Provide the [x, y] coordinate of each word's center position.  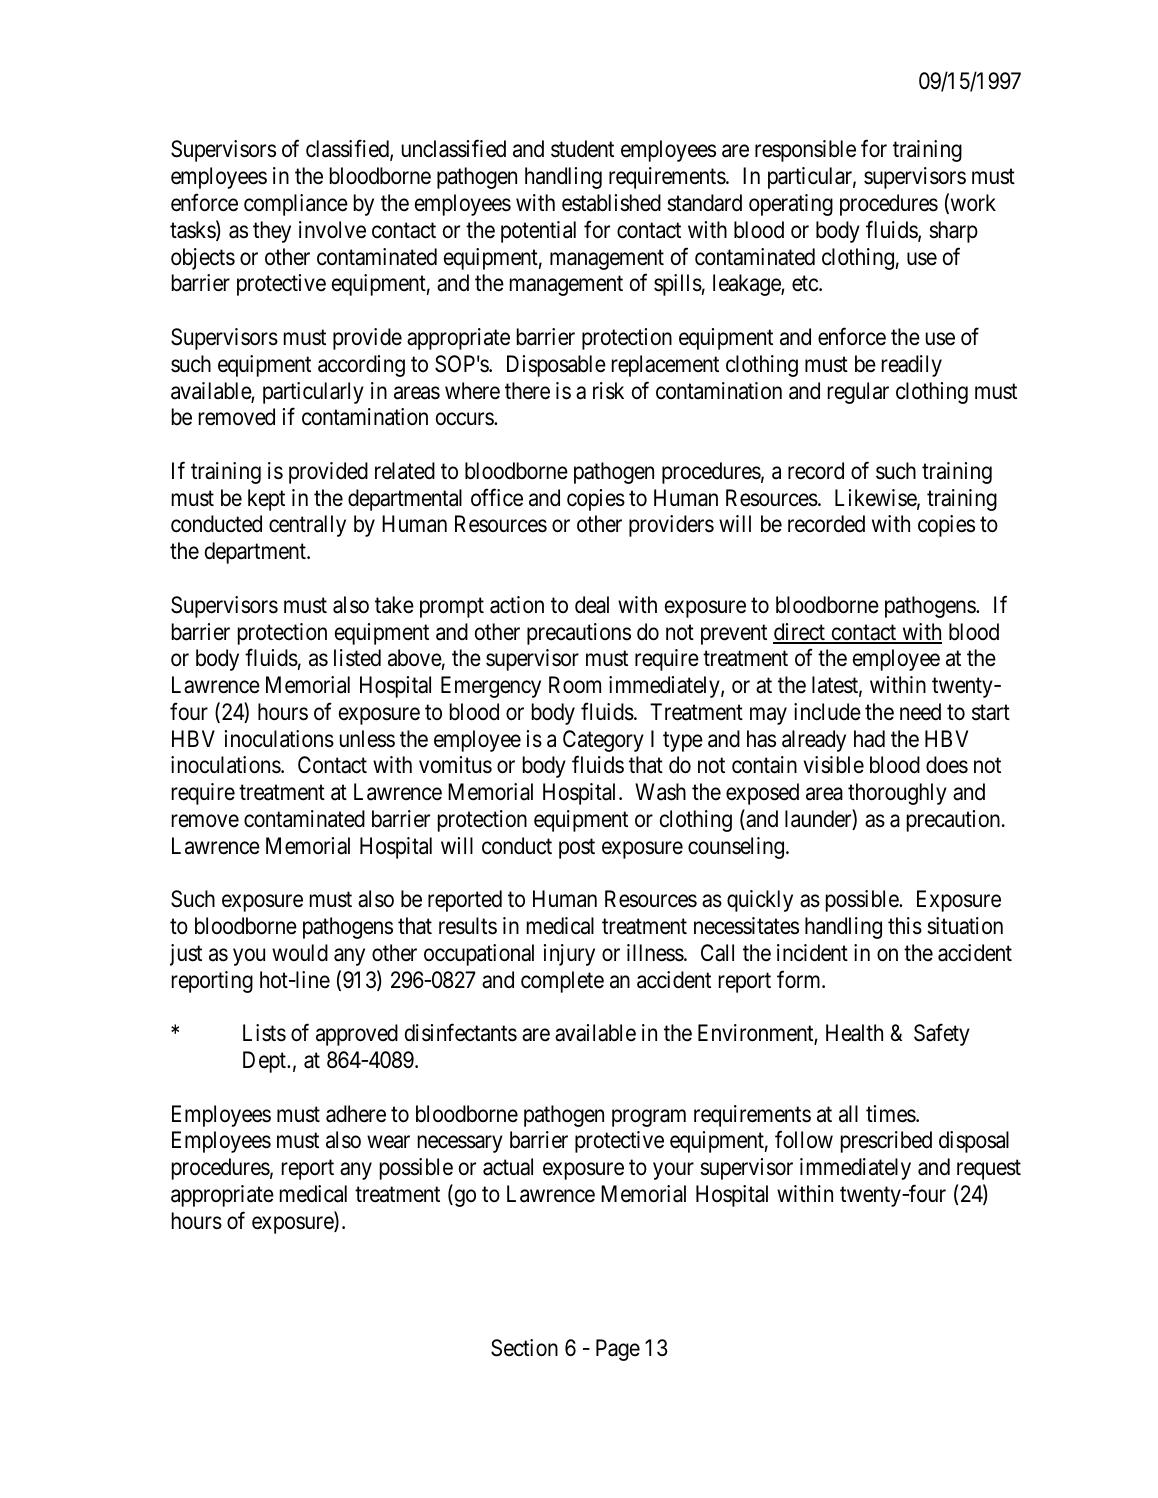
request [989, 1170]
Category [603, 741]
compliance [296, 205]
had [869, 739]
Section [524, 1348]
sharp [953, 232]
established [611, 203]
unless [367, 739]
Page [618, 1350]
